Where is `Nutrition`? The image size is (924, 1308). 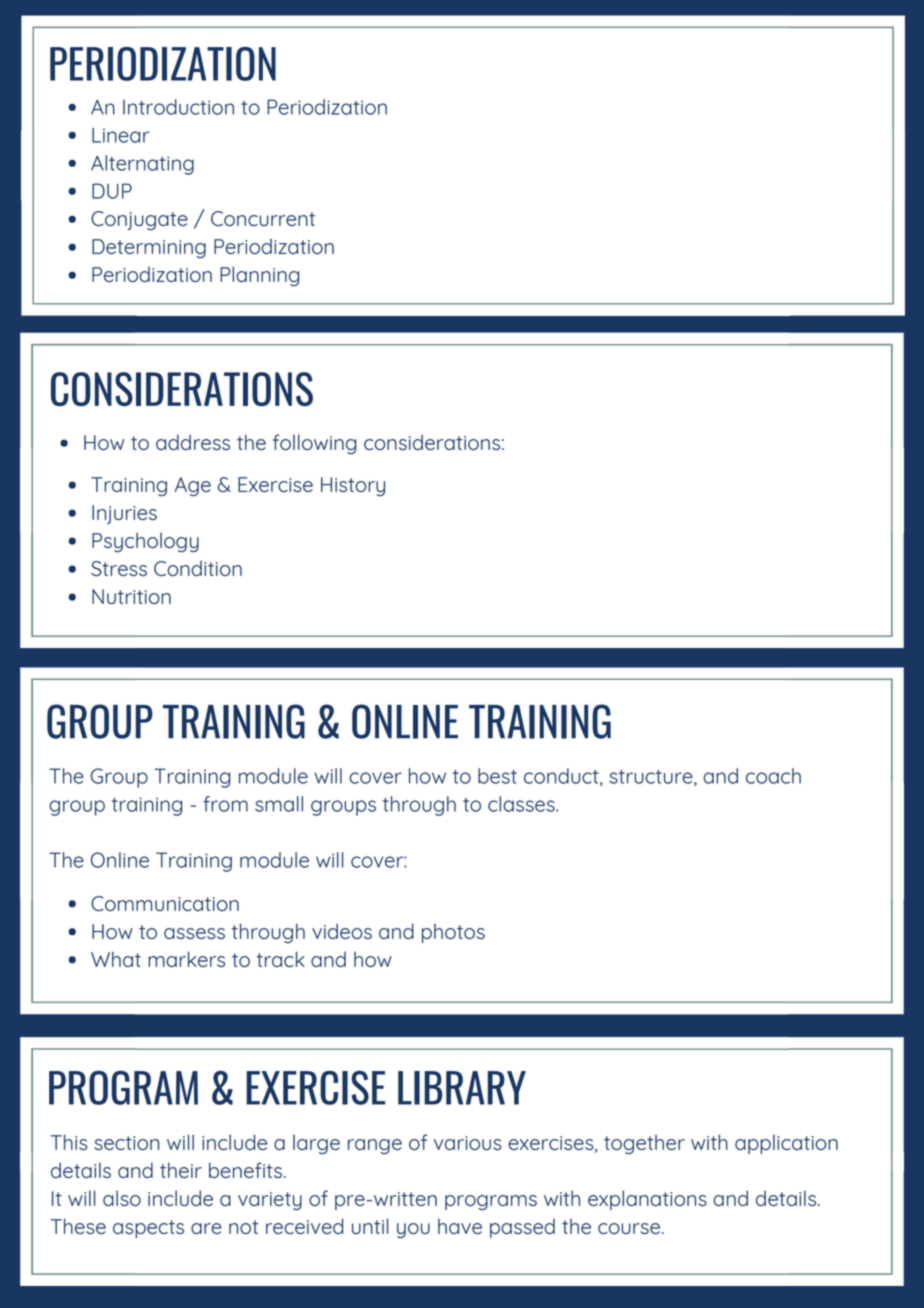
Nutrition is located at coordinates (131, 596).
